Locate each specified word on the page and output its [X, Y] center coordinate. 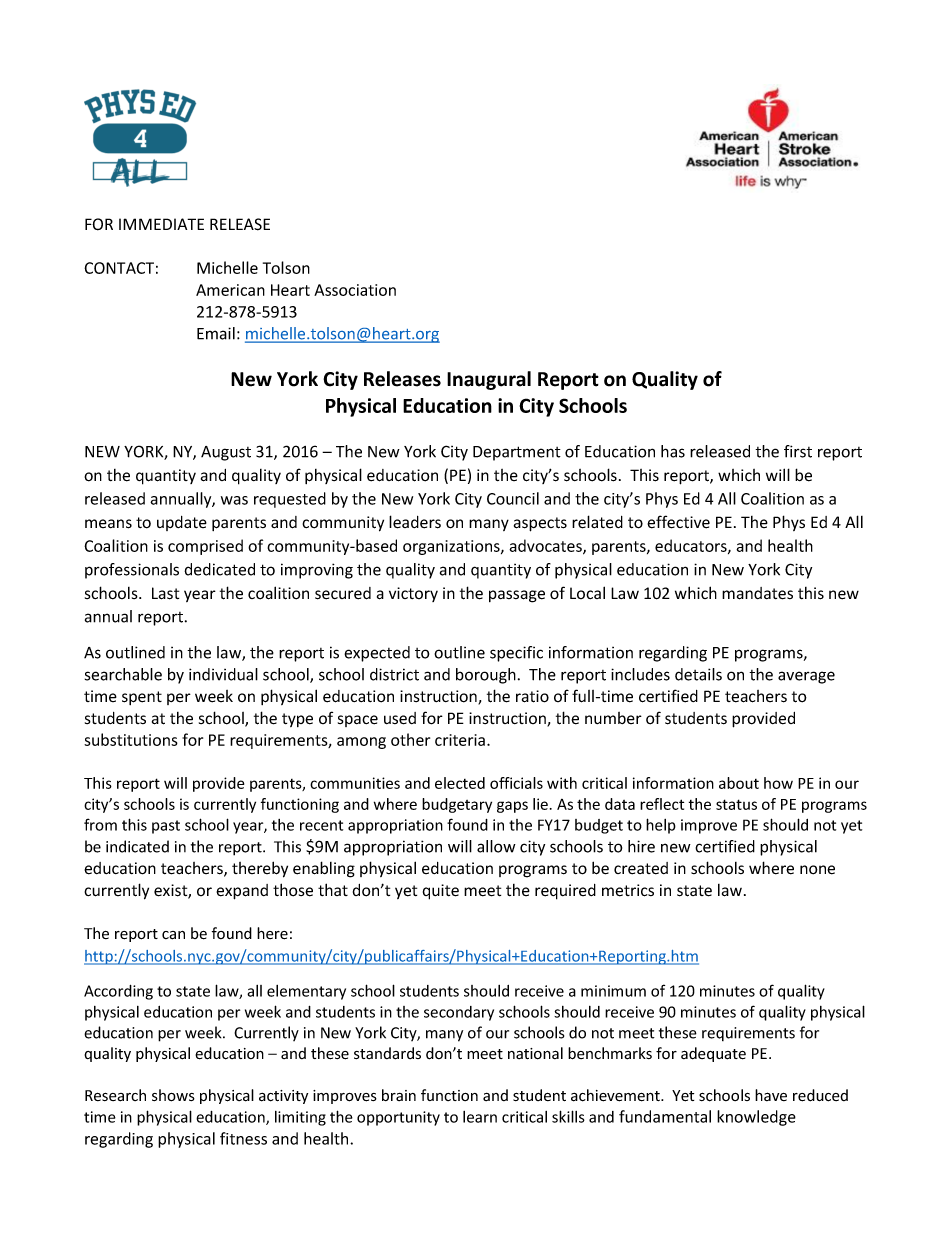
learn [480, 1117]
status [736, 804]
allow [496, 846]
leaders [415, 522]
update [182, 523]
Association [355, 290]
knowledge [756, 1118]
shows [173, 1095]
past [166, 827]
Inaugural [489, 380]
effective [678, 522]
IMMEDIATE [161, 224]
